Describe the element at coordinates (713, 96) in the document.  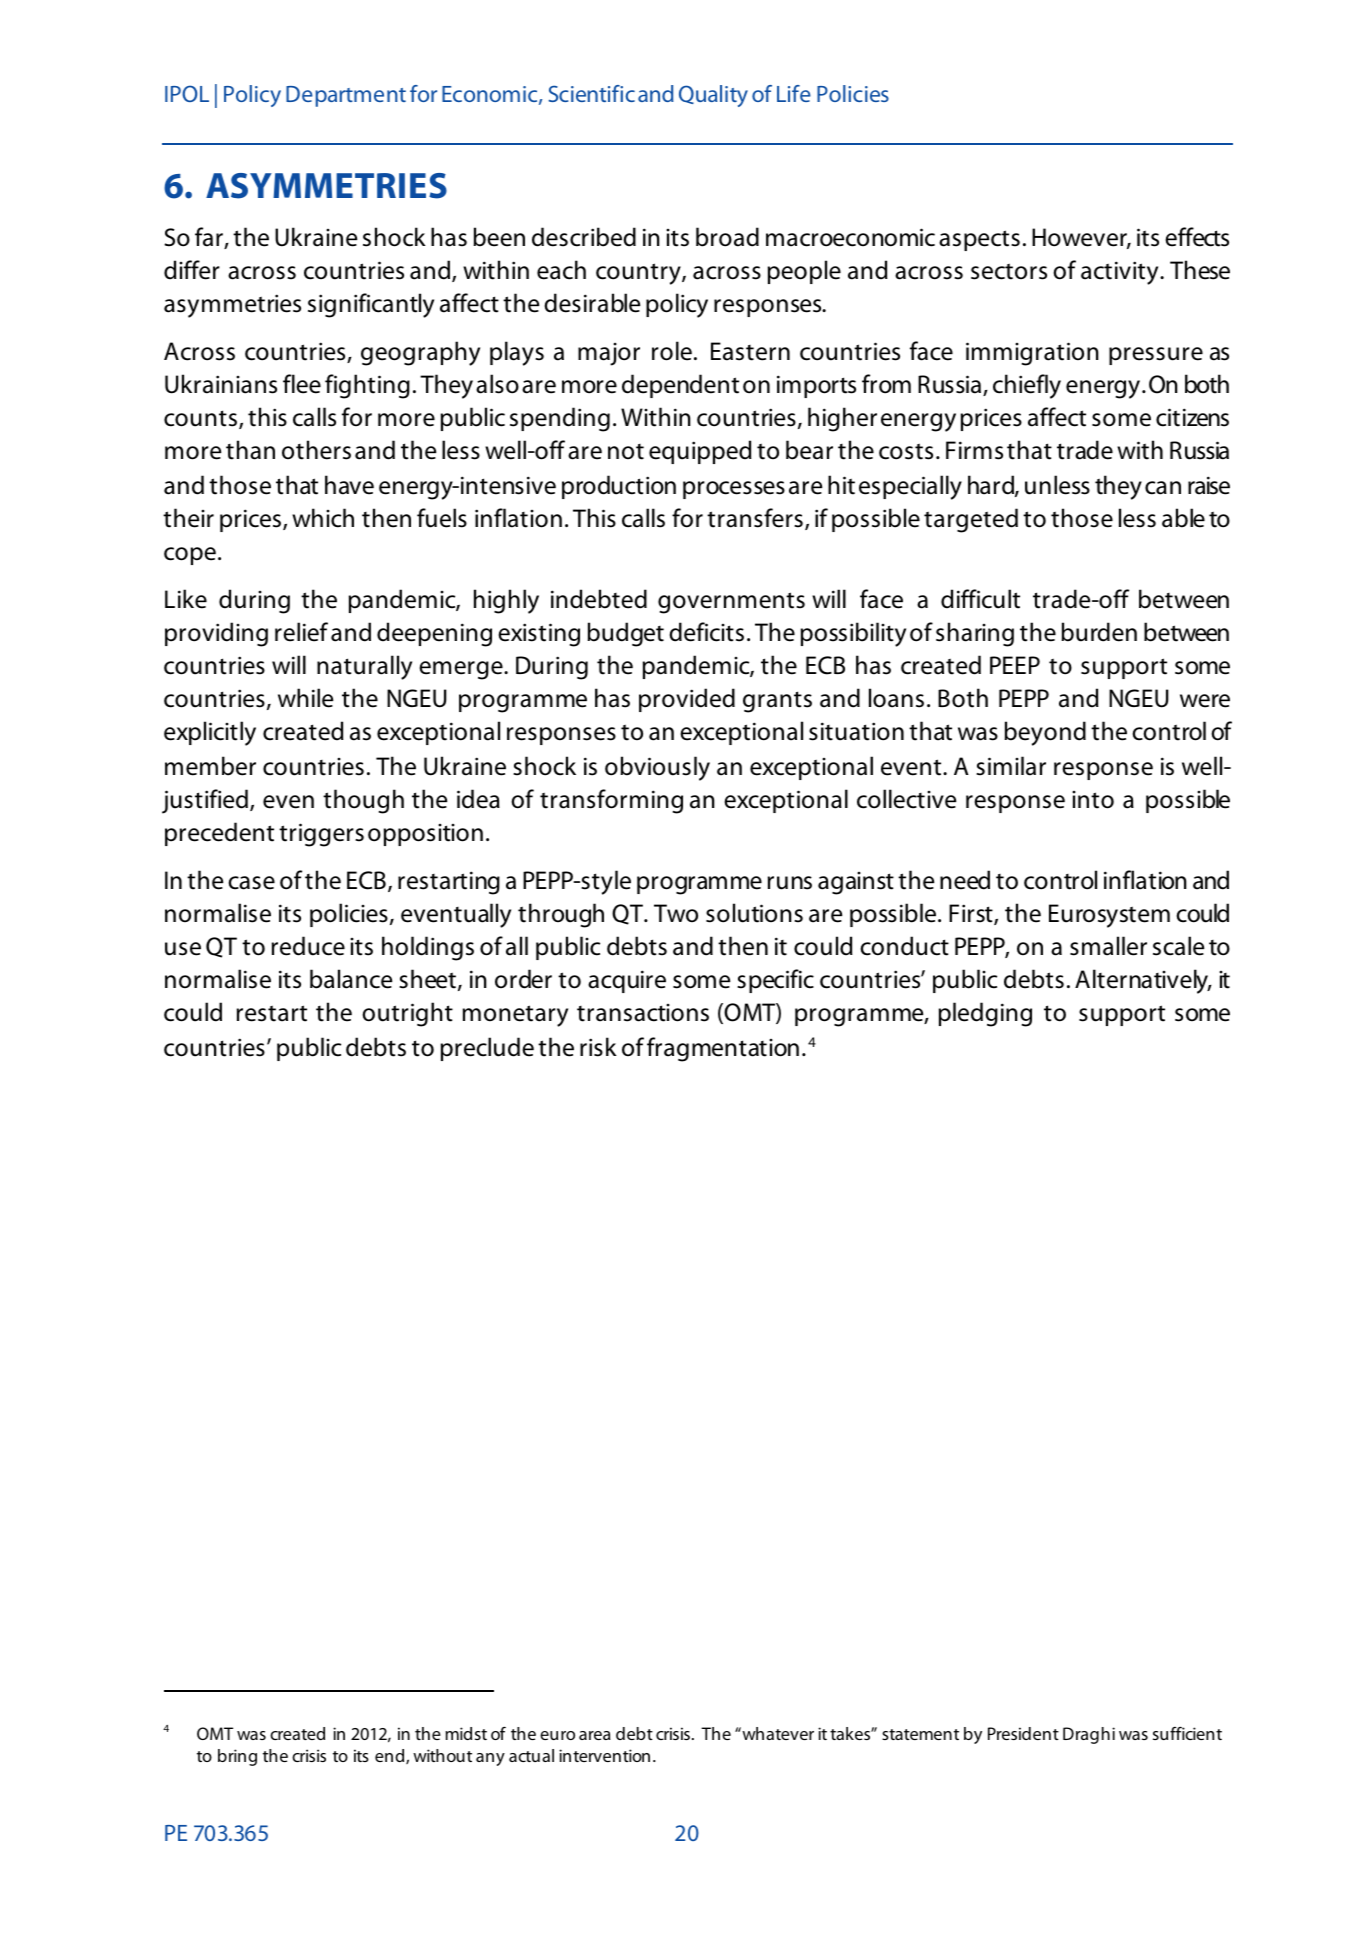
I see `Quality` at that location.
